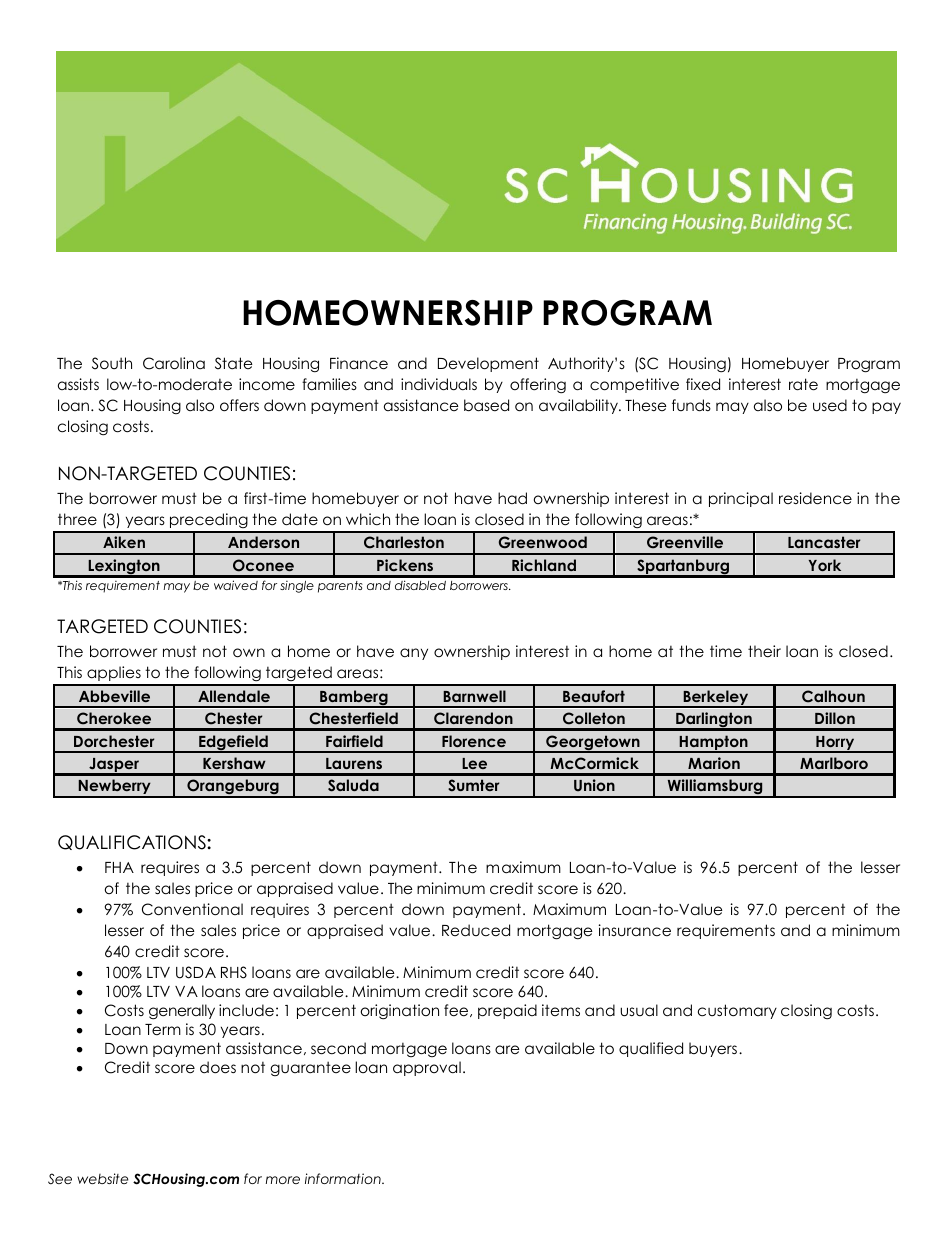  What do you see at coordinates (114, 766) in the screenshot?
I see `Jasper` at bounding box center [114, 766].
